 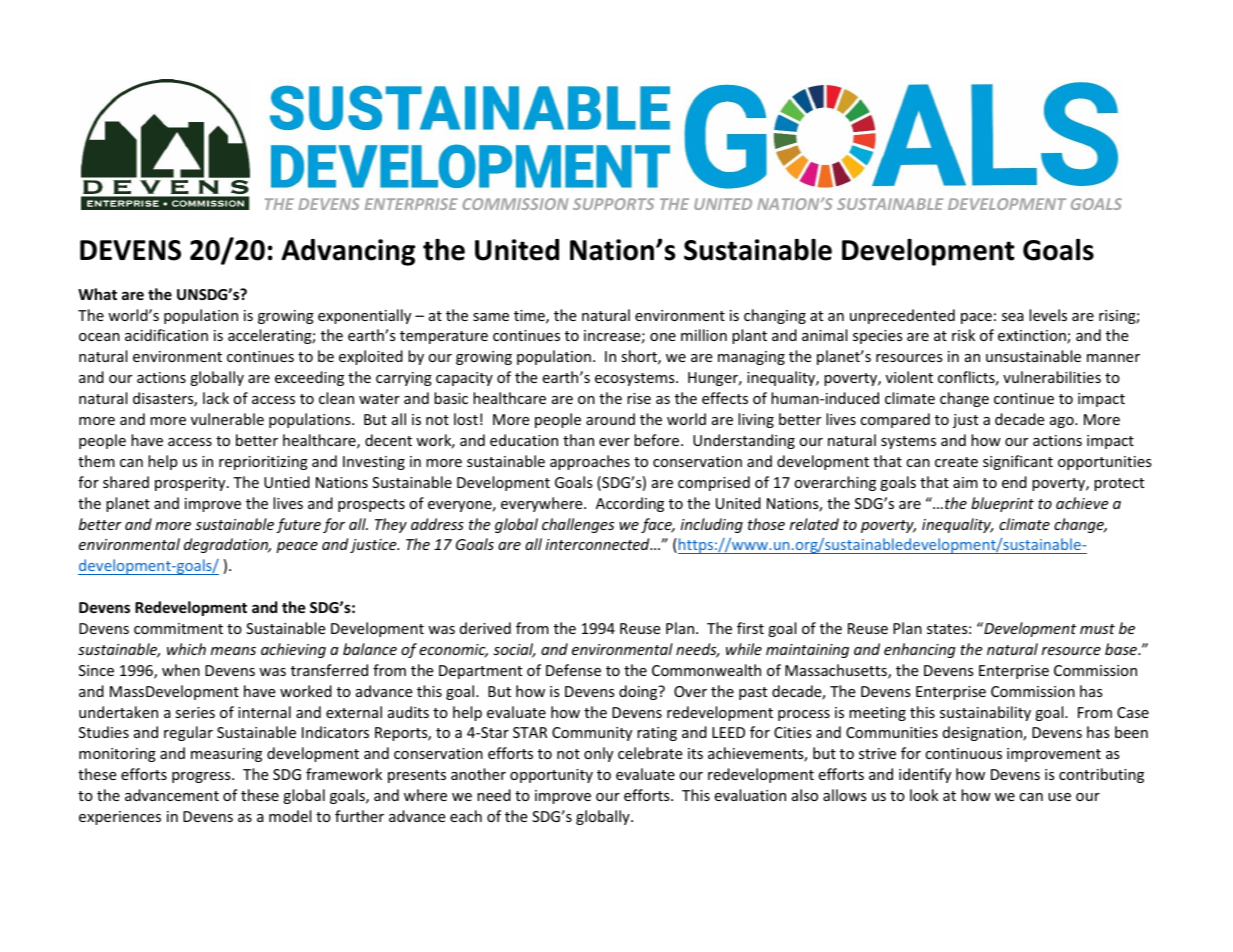 I want to click on progress, so click(x=202, y=777).
